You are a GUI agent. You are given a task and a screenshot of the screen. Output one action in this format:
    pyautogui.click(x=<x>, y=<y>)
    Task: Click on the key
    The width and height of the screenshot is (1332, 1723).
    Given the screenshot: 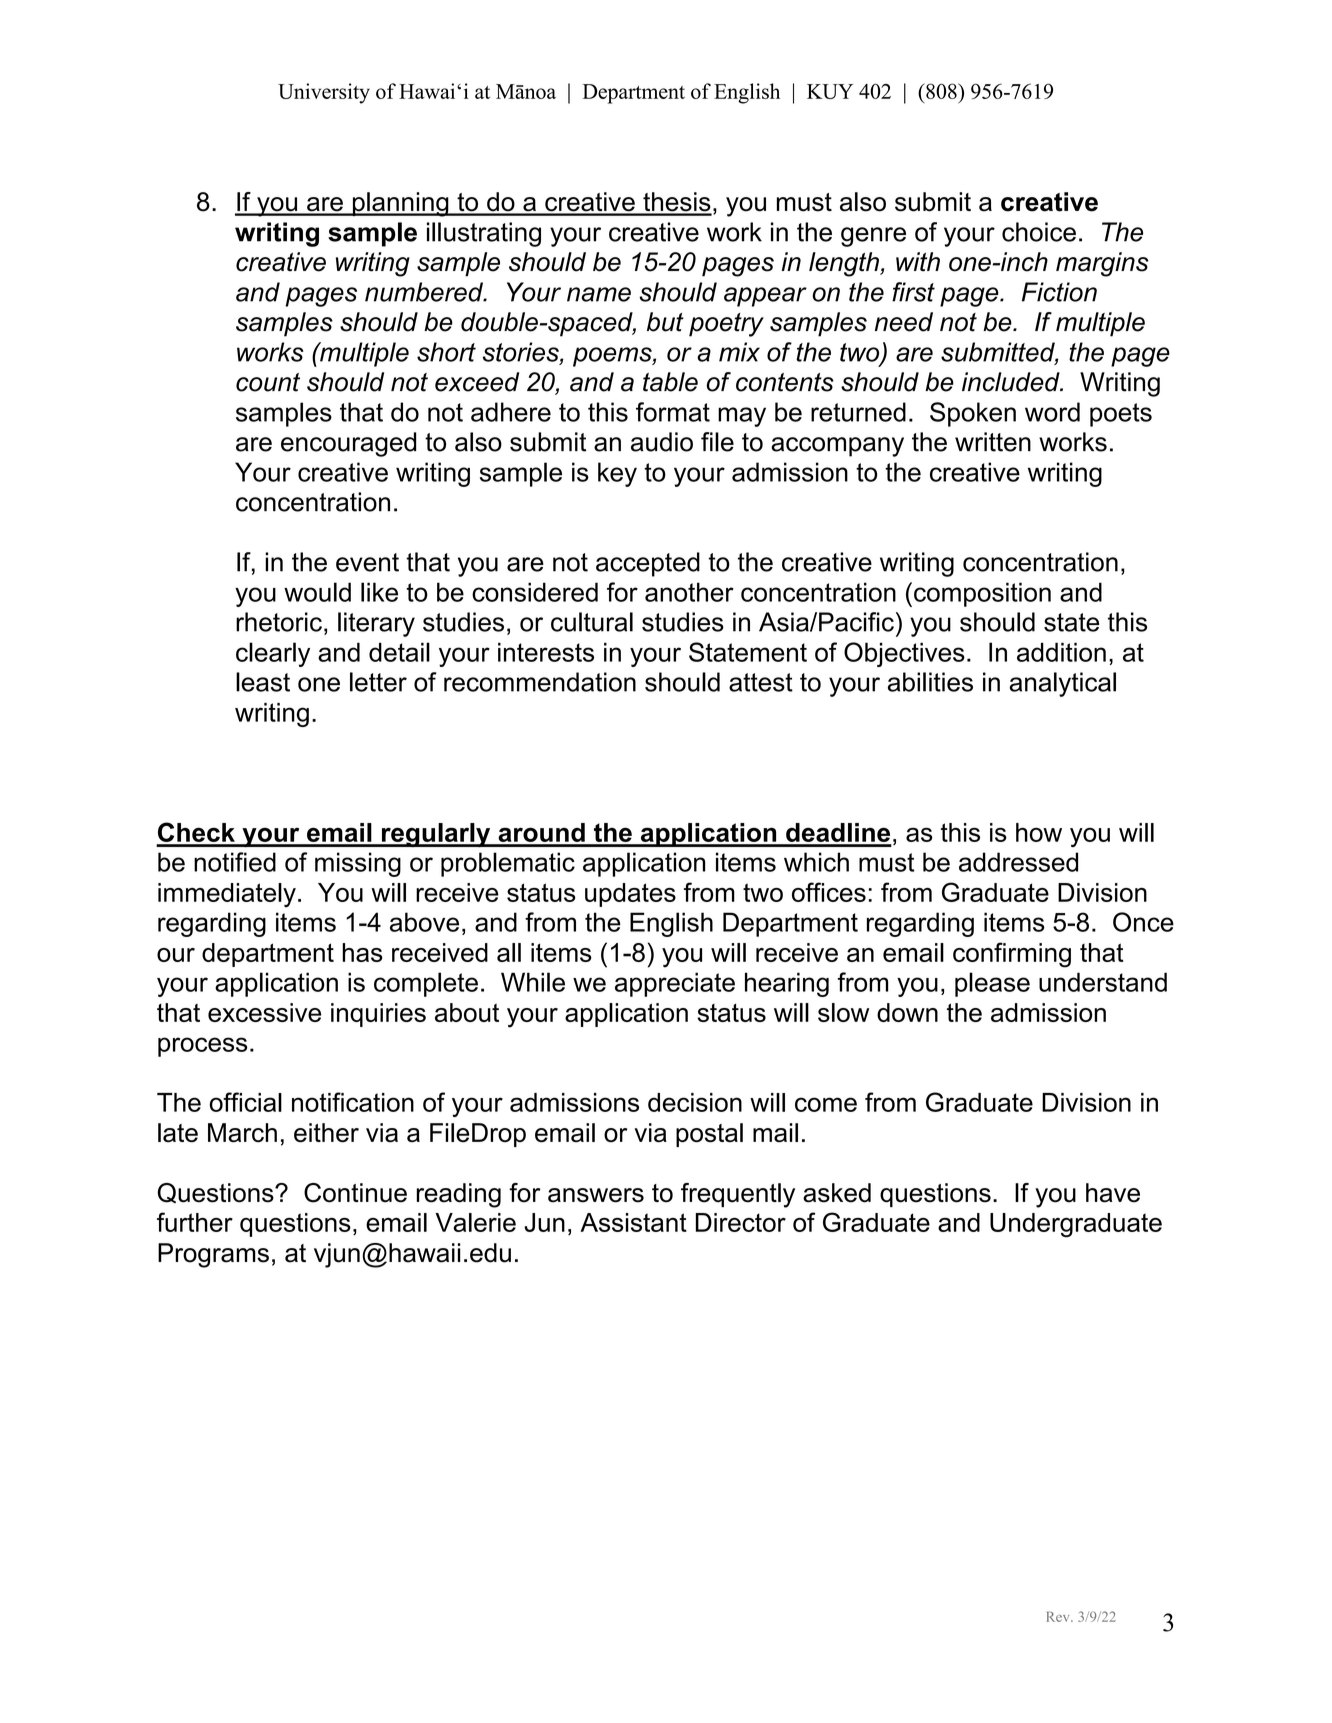 What is the action you would take?
    pyautogui.click(x=617, y=474)
